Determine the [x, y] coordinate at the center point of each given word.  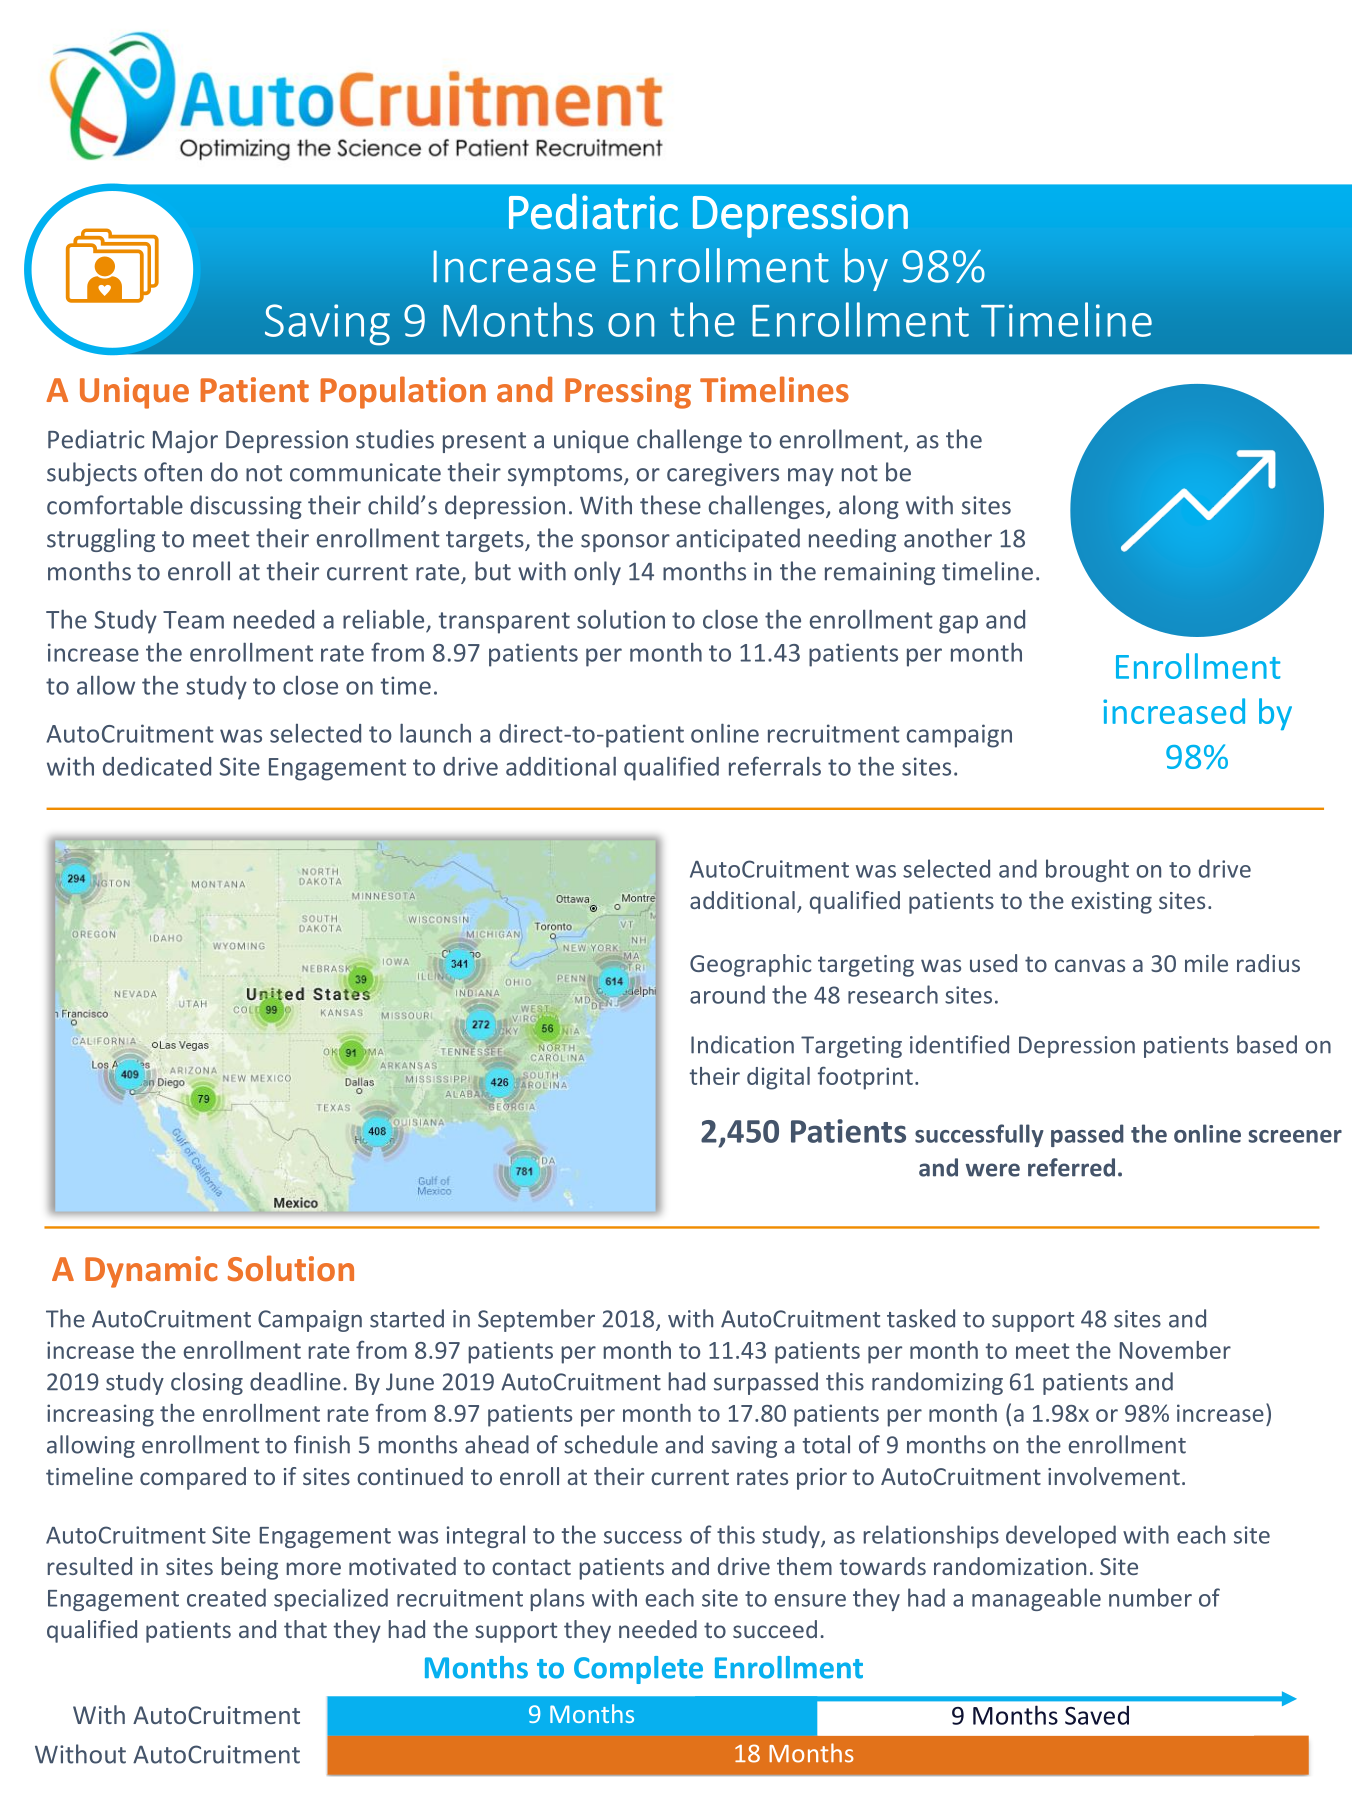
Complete [638, 1670]
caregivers [723, 474]
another [948, 538]
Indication [742, 1044]
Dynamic [151, 1272]
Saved [1097, 1715]
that [305, 1629]
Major [185, 441]
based [1267, 1044]
